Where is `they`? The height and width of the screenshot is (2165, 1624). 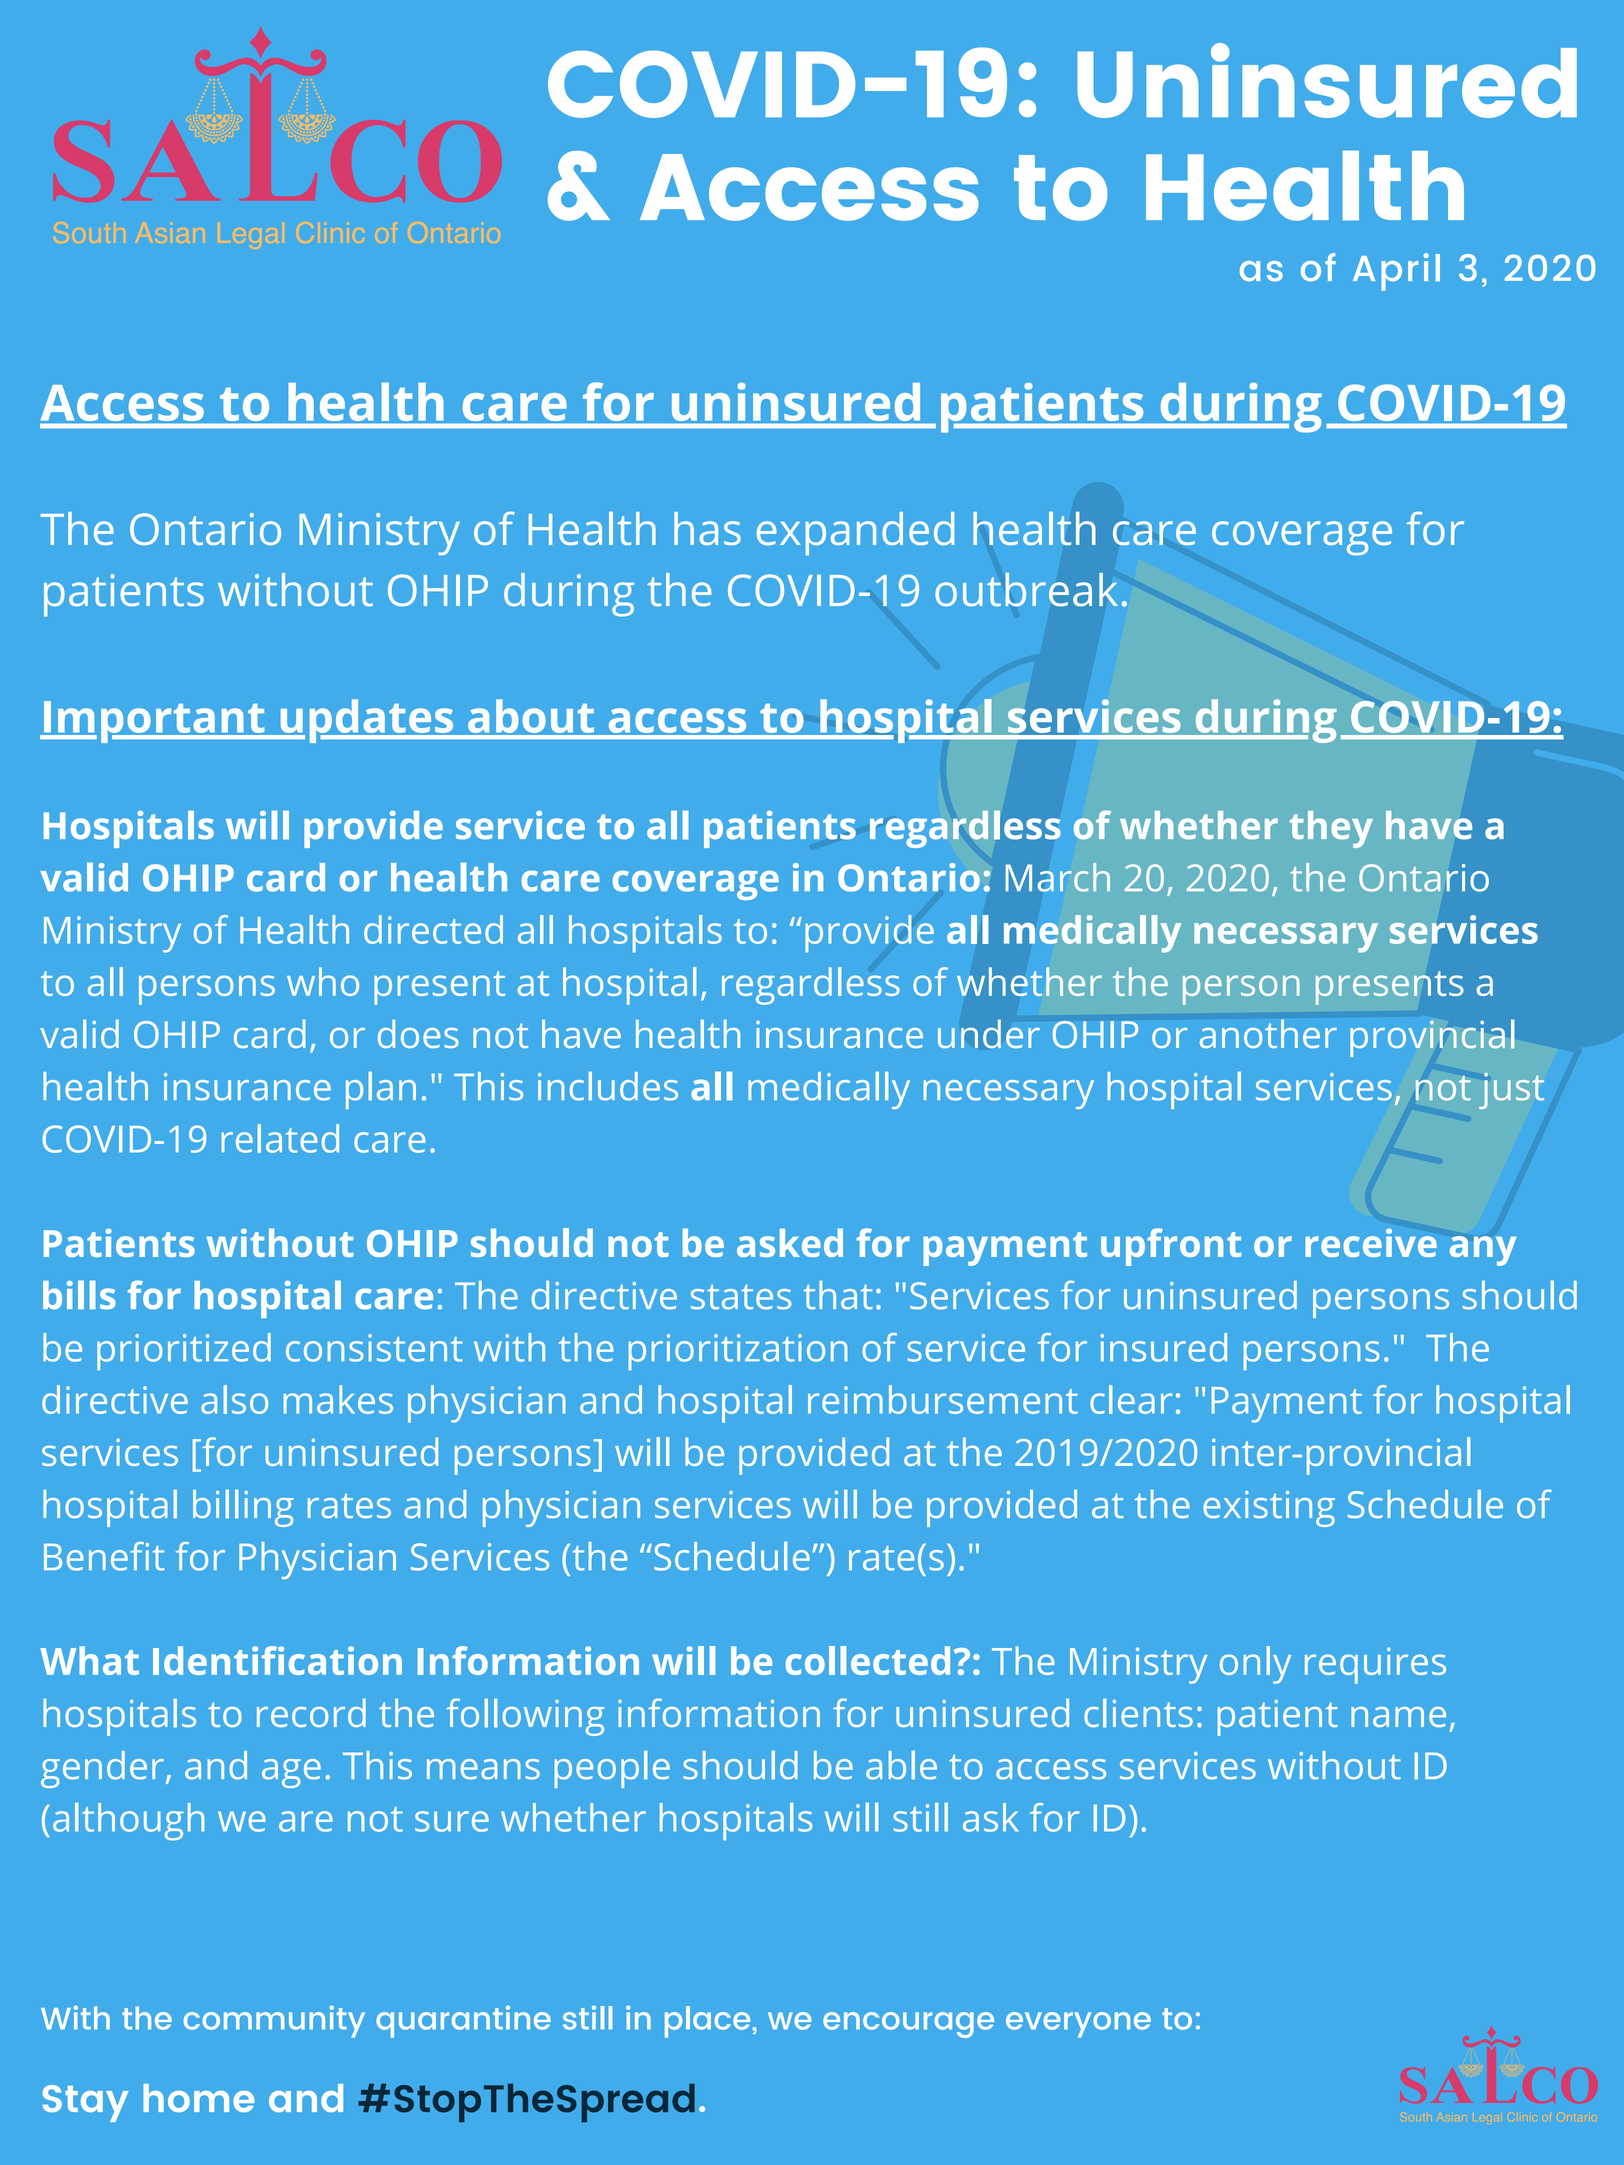 they is located at coordinates (1331, 829).
